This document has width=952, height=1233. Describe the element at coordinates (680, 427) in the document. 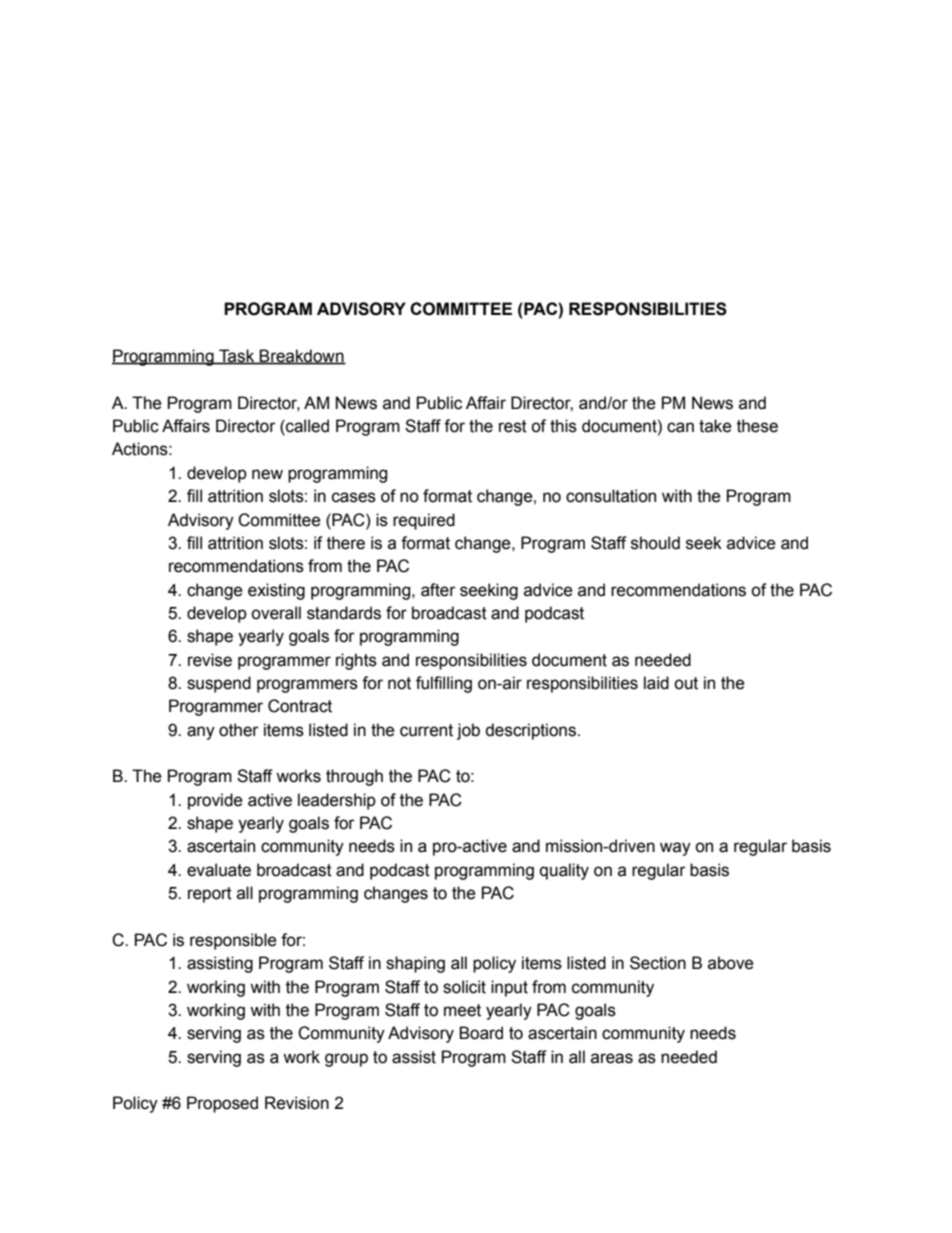

I see `can` at that location.
